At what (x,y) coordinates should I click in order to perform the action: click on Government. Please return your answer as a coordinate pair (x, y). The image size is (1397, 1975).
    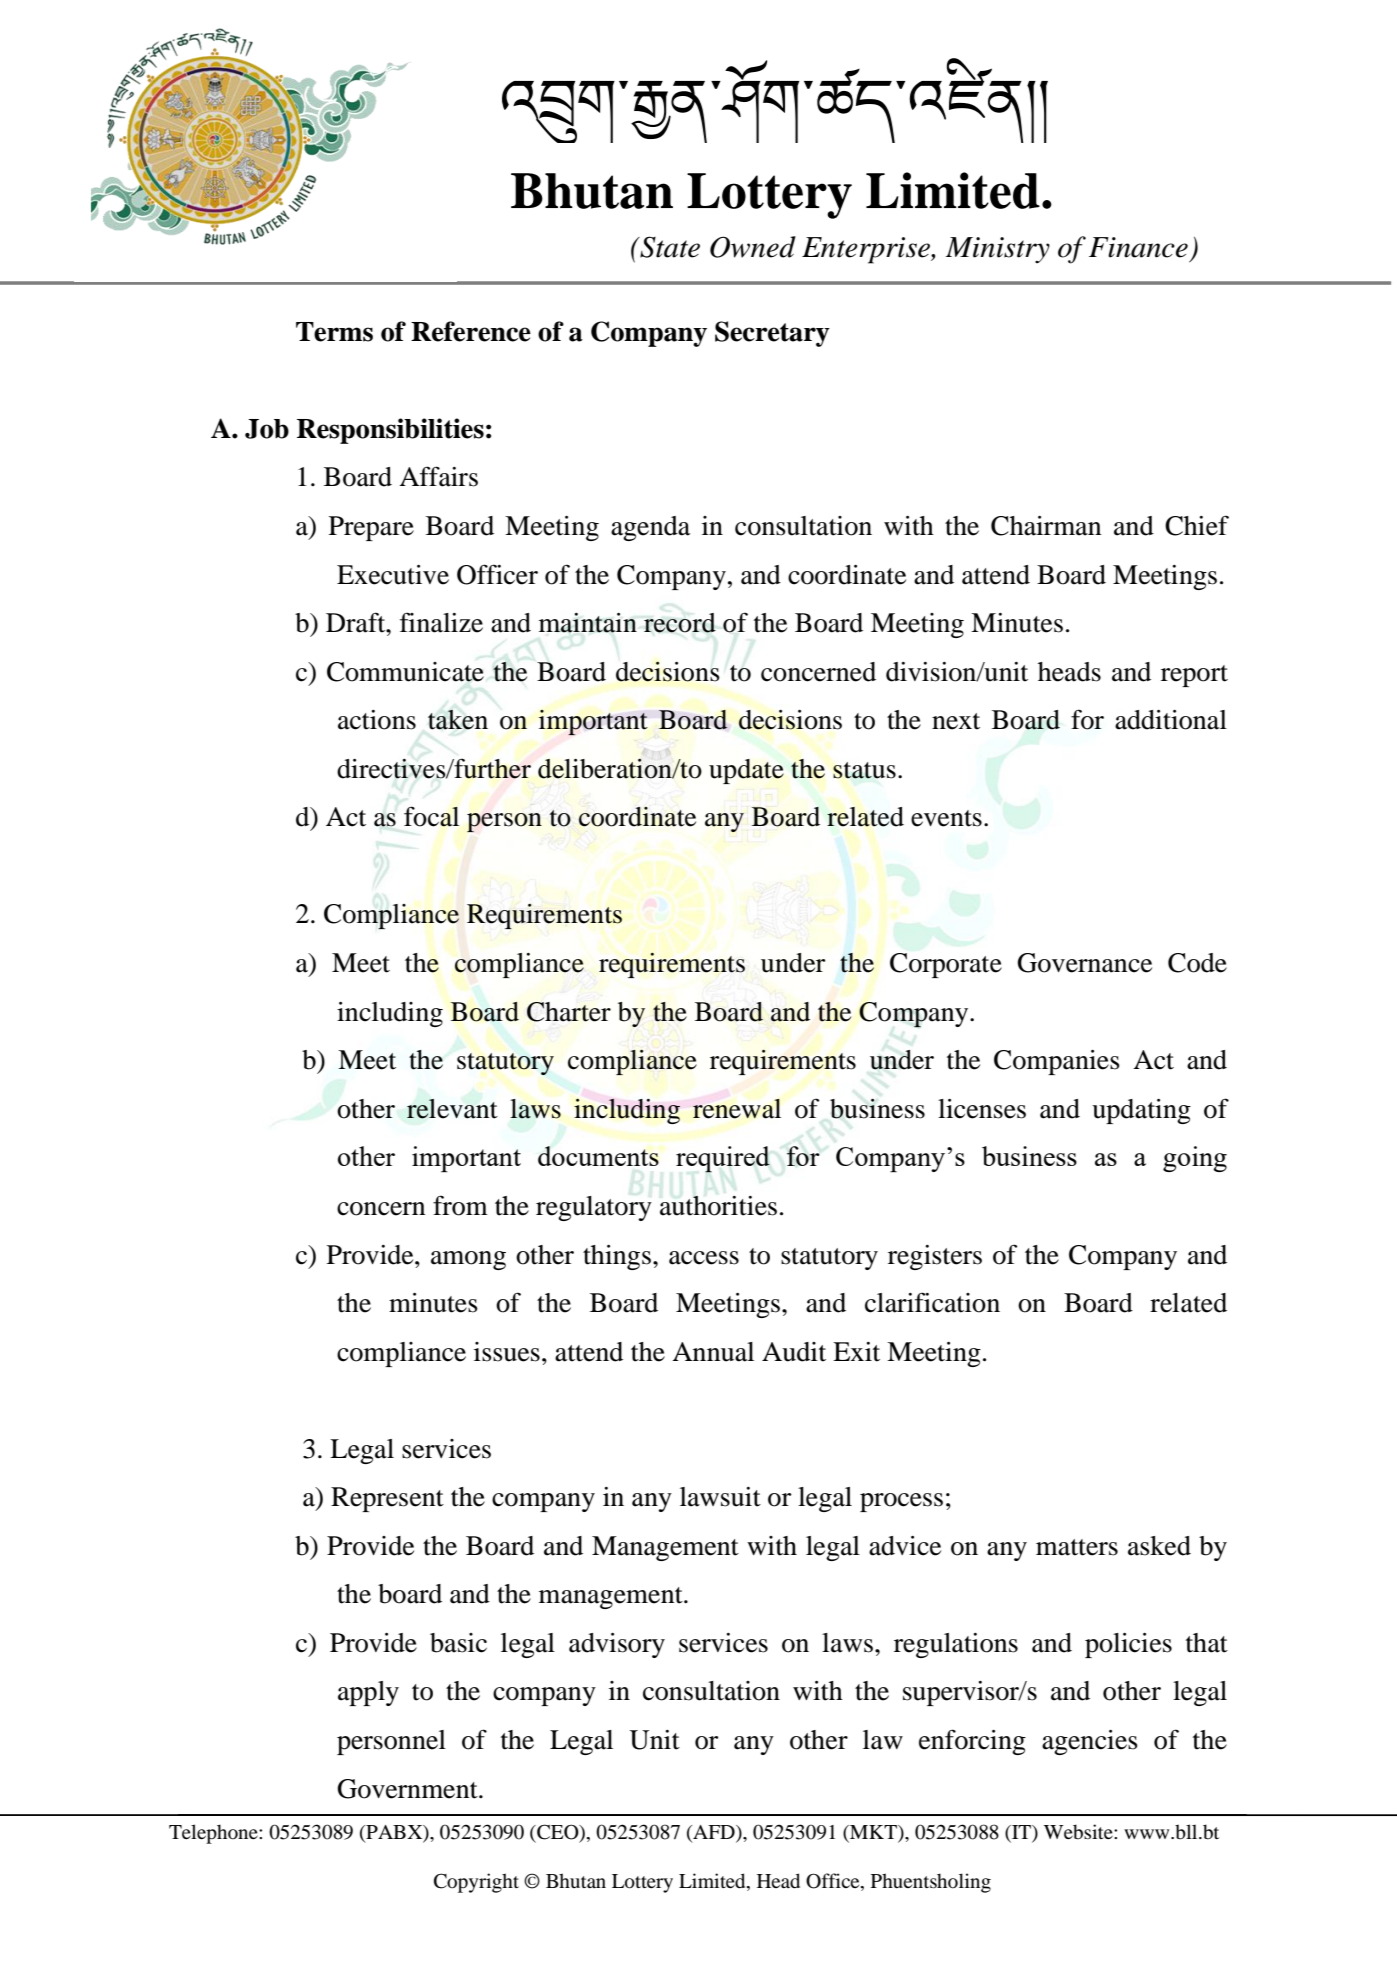
    Looking at the image, I should click on (408, 1789).
